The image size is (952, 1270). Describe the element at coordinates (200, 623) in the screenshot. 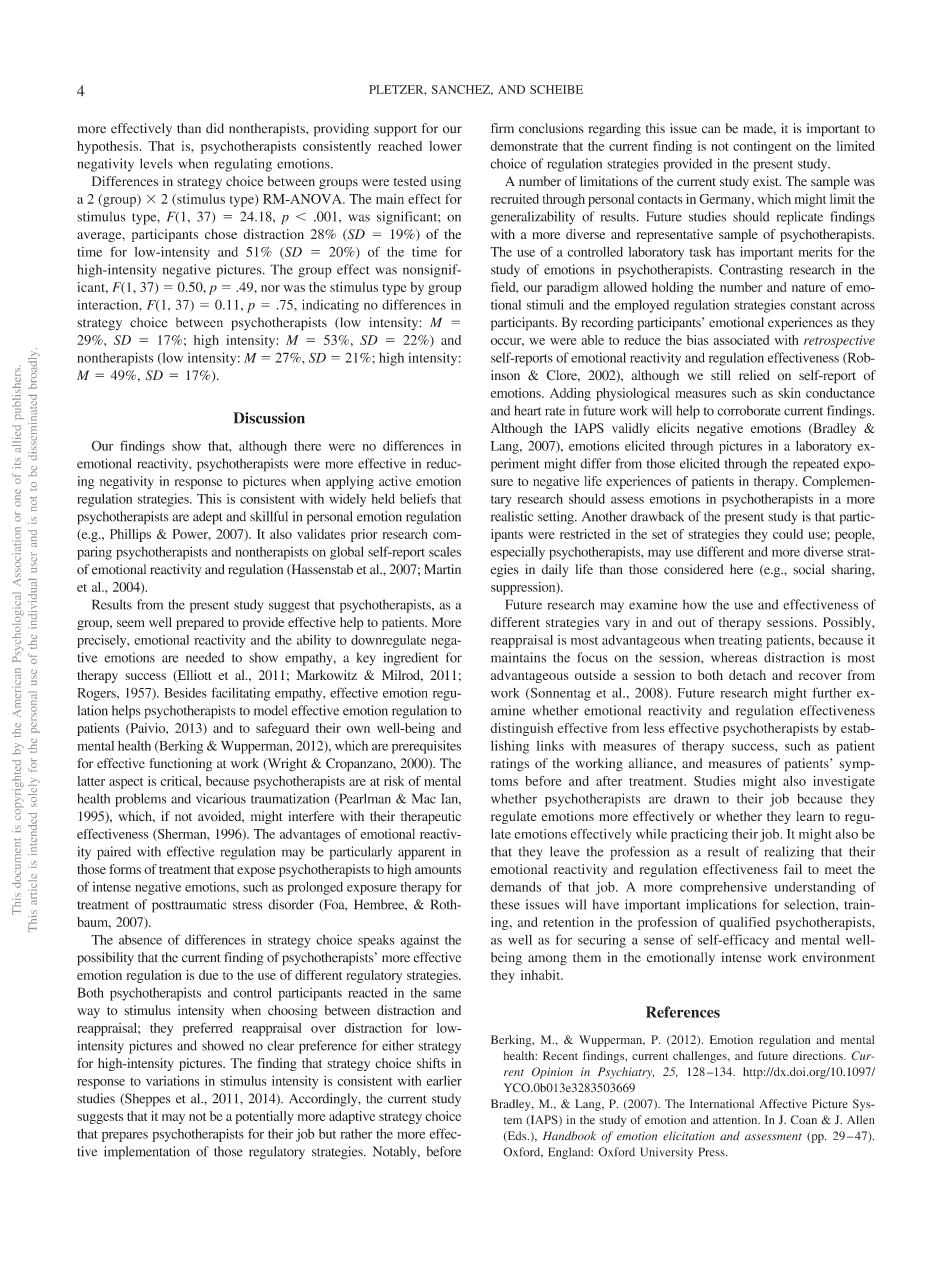

I see `prepared` at that location.
